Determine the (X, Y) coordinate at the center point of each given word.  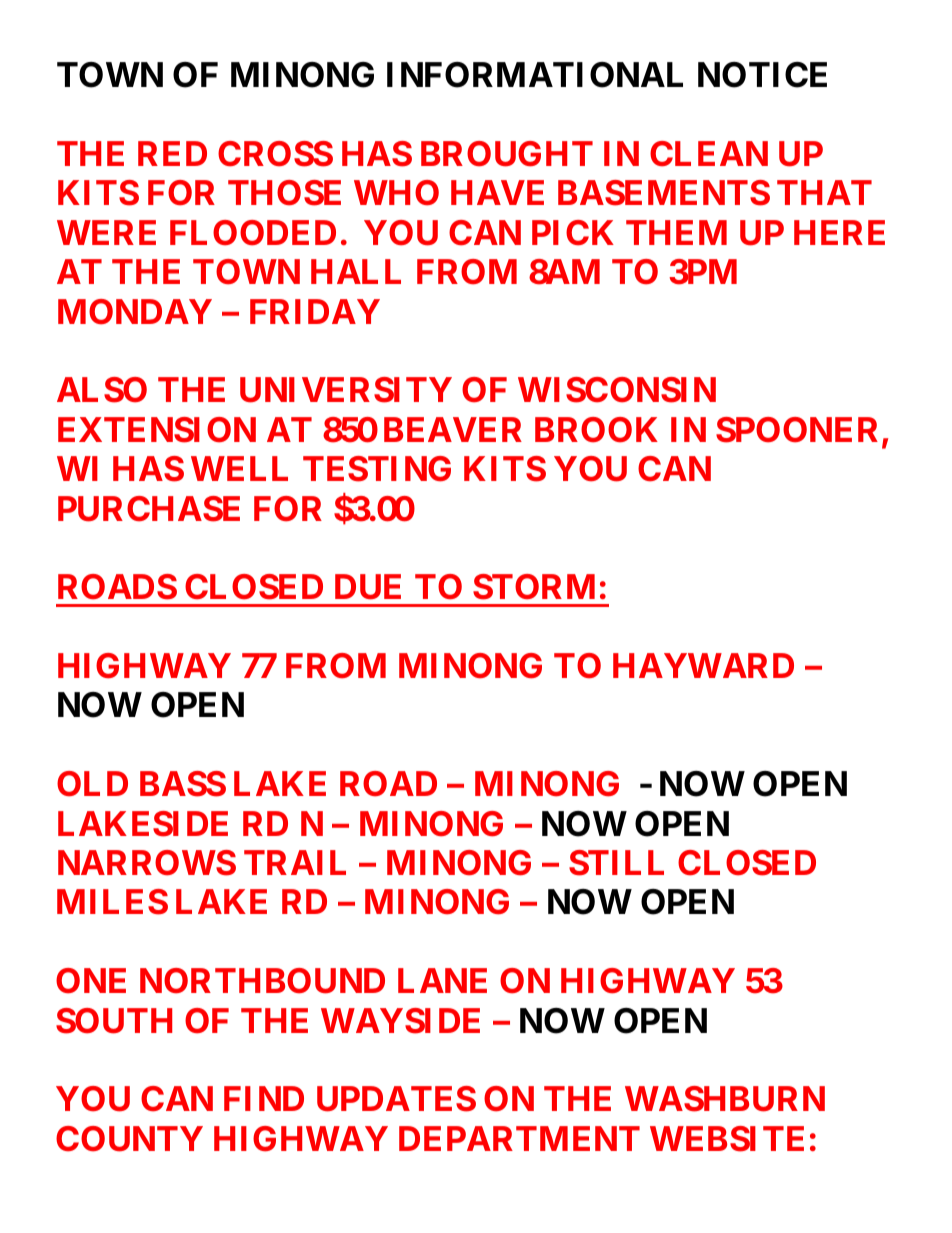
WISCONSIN (617, 390)
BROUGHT (507, 154)
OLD (92, 784)
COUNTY (129, 1139)
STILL (616, 863)
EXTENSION (157, 430)
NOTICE (762, 75)
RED (172, 153)
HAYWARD (703, 665)
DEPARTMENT (519, 1138)
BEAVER (453, 429)
